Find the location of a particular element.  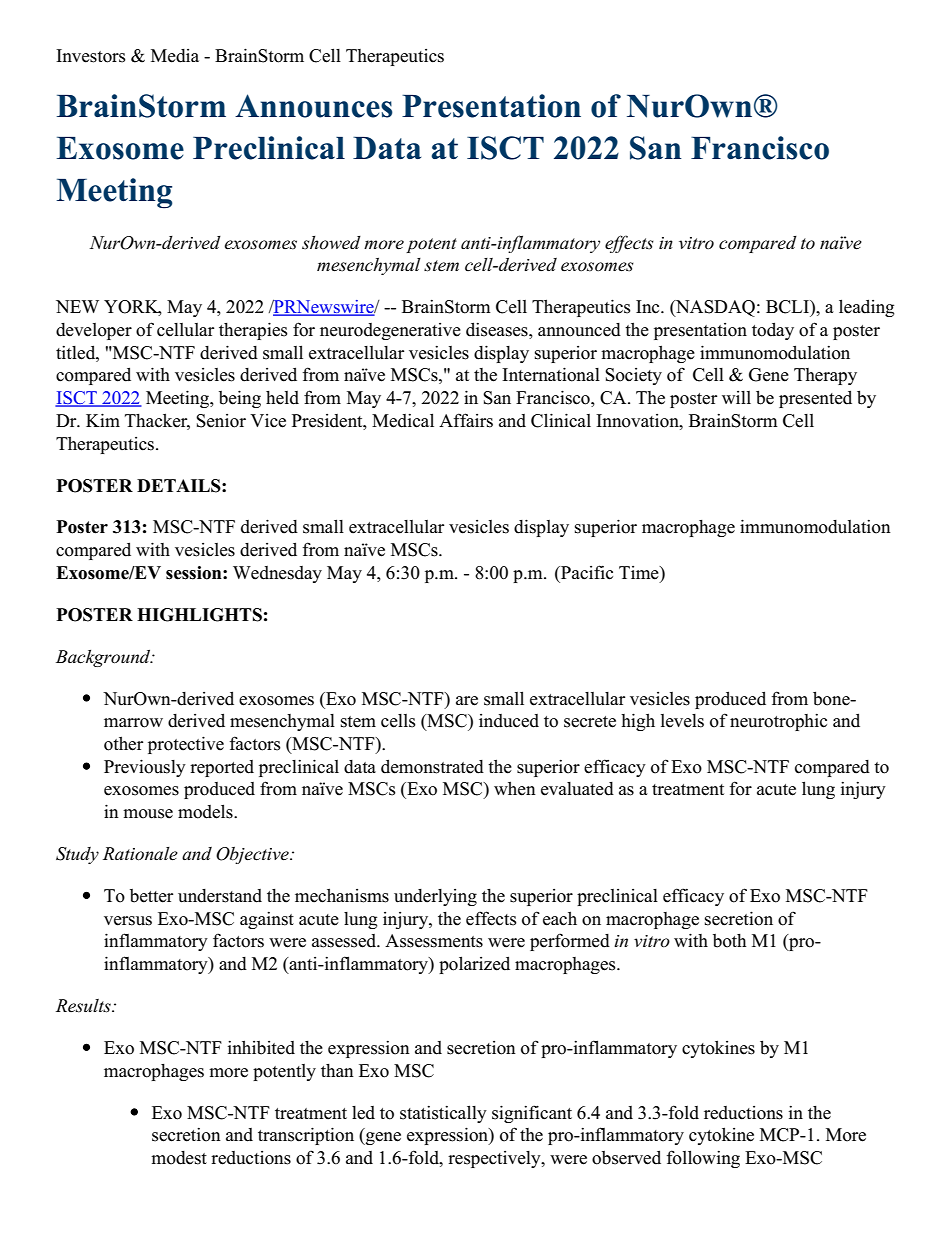

modest is located at coordinates (179, 1158).
